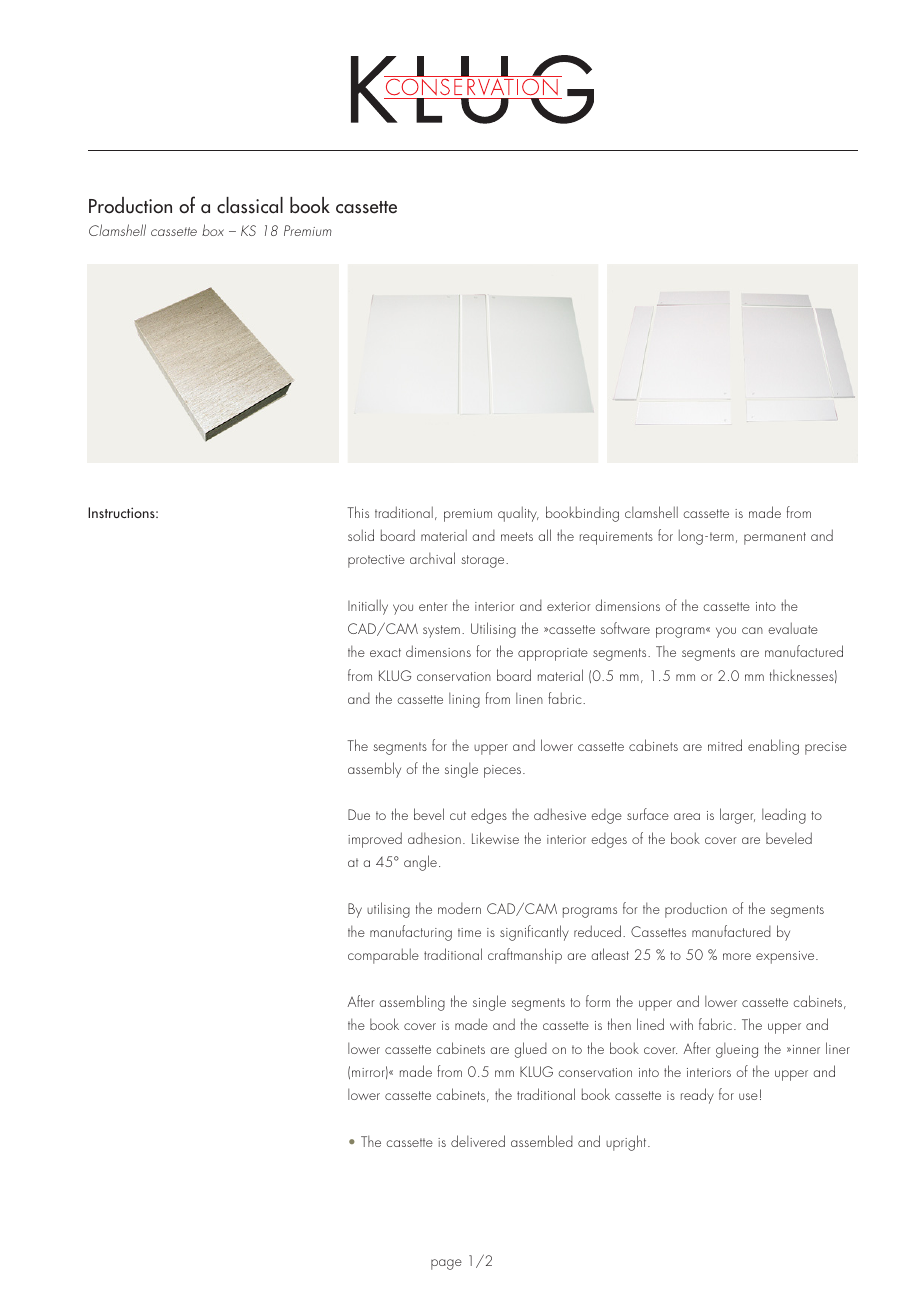 This document has height=1308, width=924. What do you see at coordinates (375, 840) in the document?
I see `improved` at bounding box center [375, 840].
